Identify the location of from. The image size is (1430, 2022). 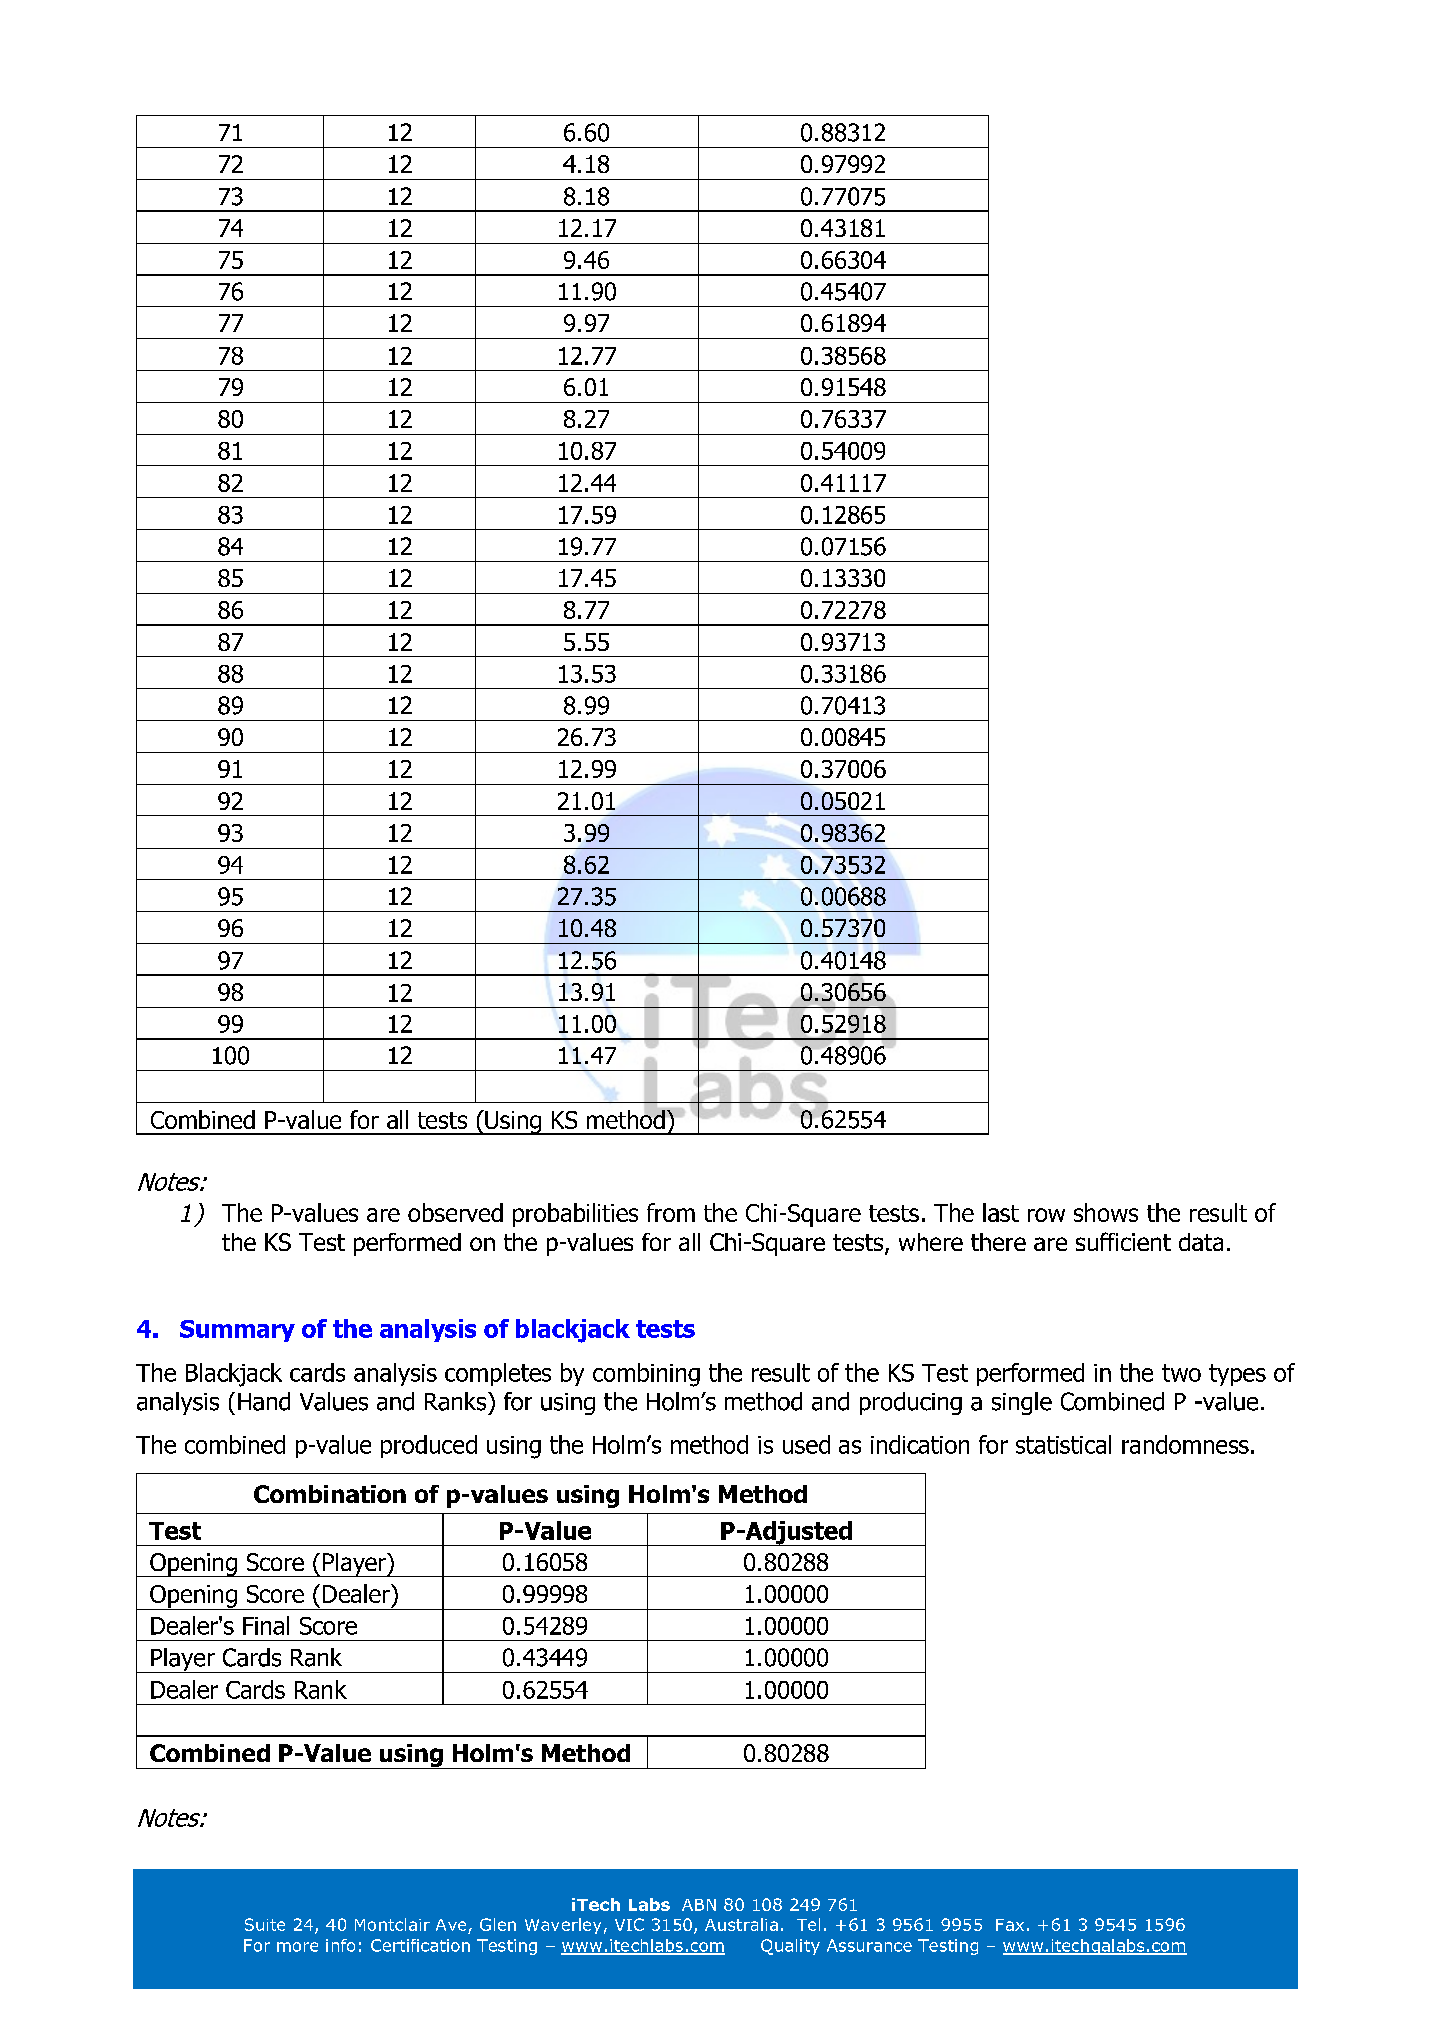
(671, 1212).
